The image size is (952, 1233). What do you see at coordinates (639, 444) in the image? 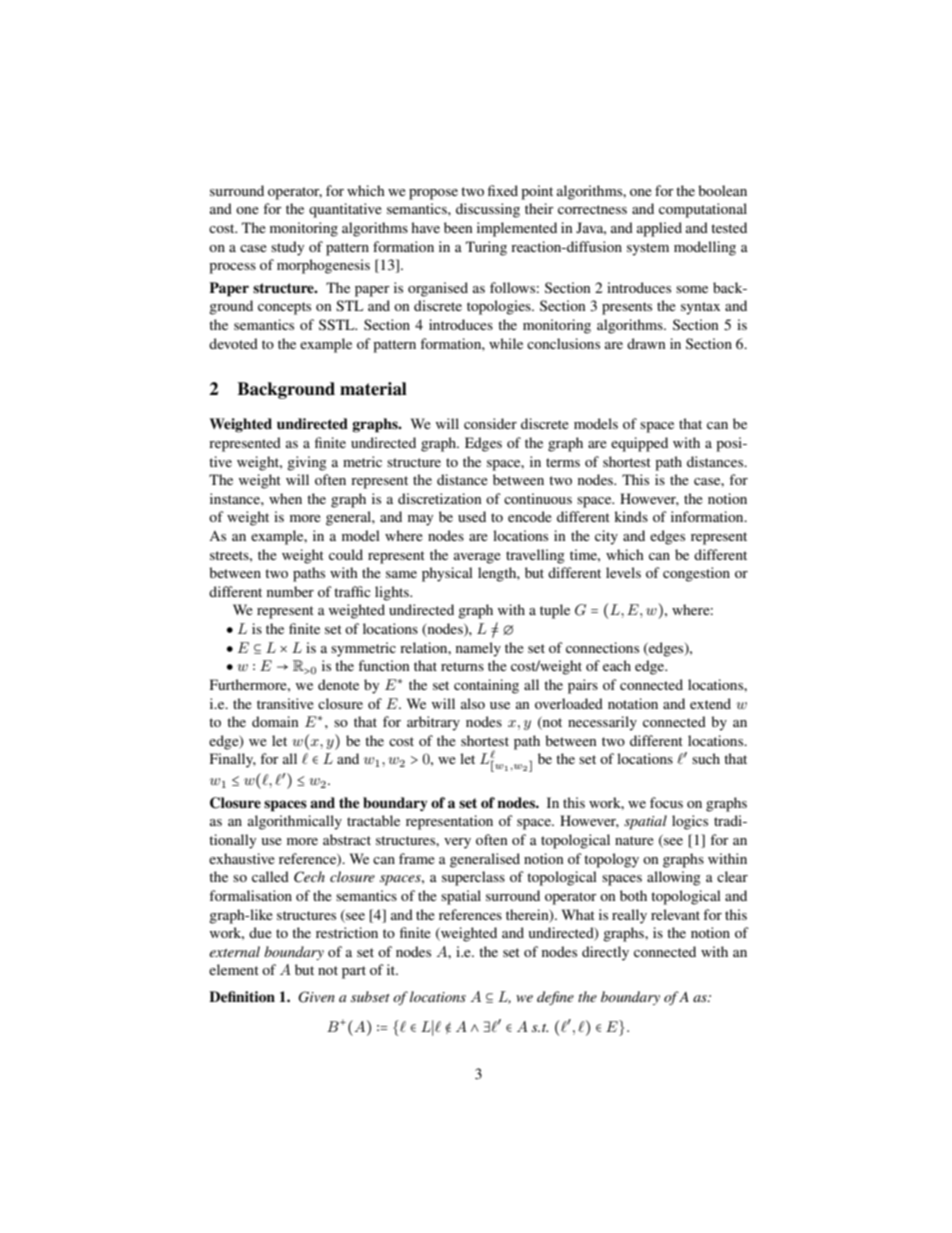
I see `equipped` at bounding box center [639, 444].
